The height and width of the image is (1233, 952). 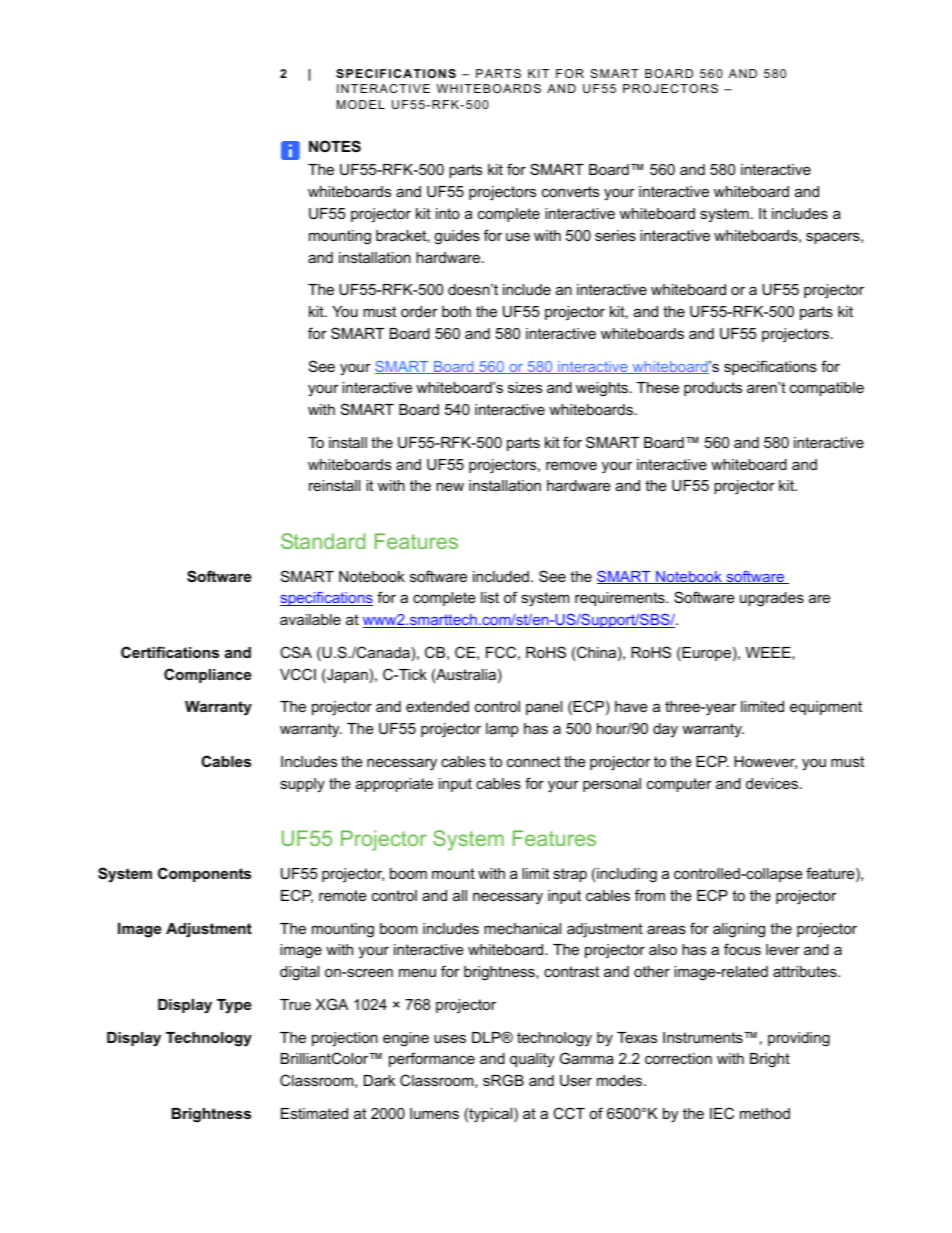 What do you see at coordinates (615, 235) in the image?
I see `series` at bounding box center [615, 235].
